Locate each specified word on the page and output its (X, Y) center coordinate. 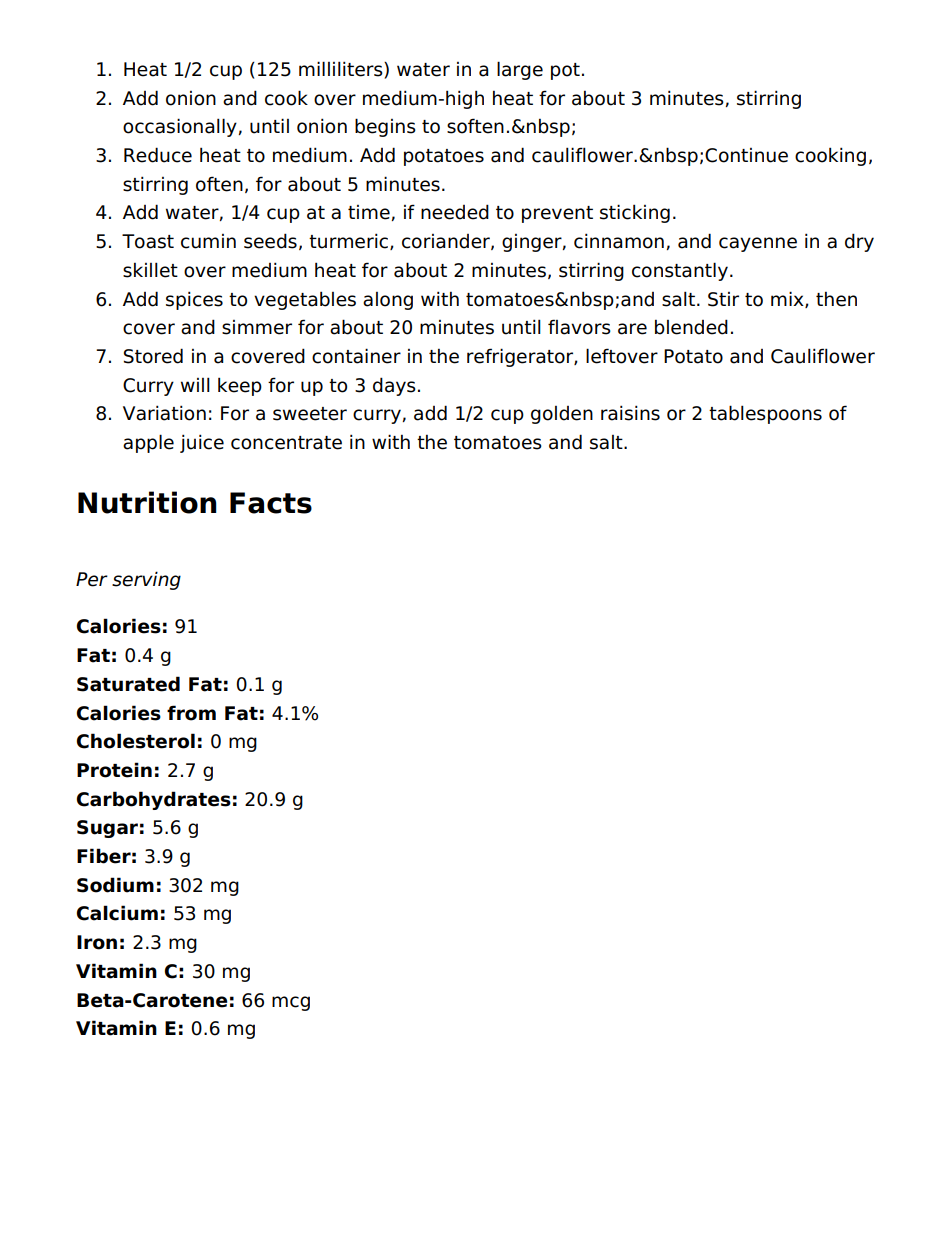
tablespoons (765, 414)
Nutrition (147, 502)
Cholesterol (136, 741)
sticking (635, 213)
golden (562, 415)
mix (788, 299)
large (520, 70)
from (191, 713)
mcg (291, 1003)
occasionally (180, 127)
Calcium (117, 913)
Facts (271, 503)
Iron (97, 942)
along (388, 301)
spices (194, 300)
